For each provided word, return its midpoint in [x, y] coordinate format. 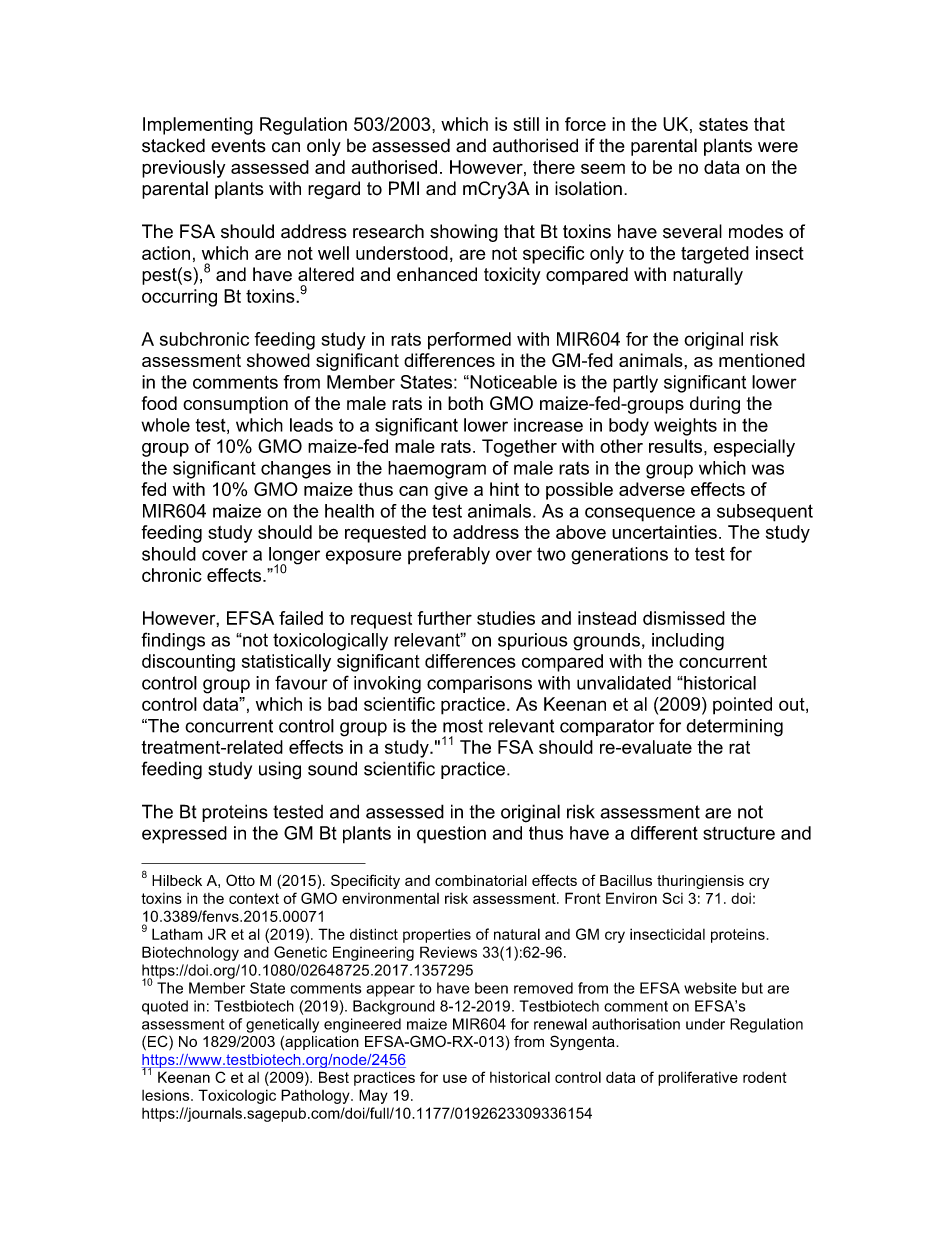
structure [739, 833]
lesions [167, 1095]
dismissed [684, 618]
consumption [235, 405]
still [526, 124]
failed [301, 618]
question [451, 835]
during [715, 405]
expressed [184, 835]
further [444, 618]
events [238, 146]
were [778, 147]
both [465, 403]
